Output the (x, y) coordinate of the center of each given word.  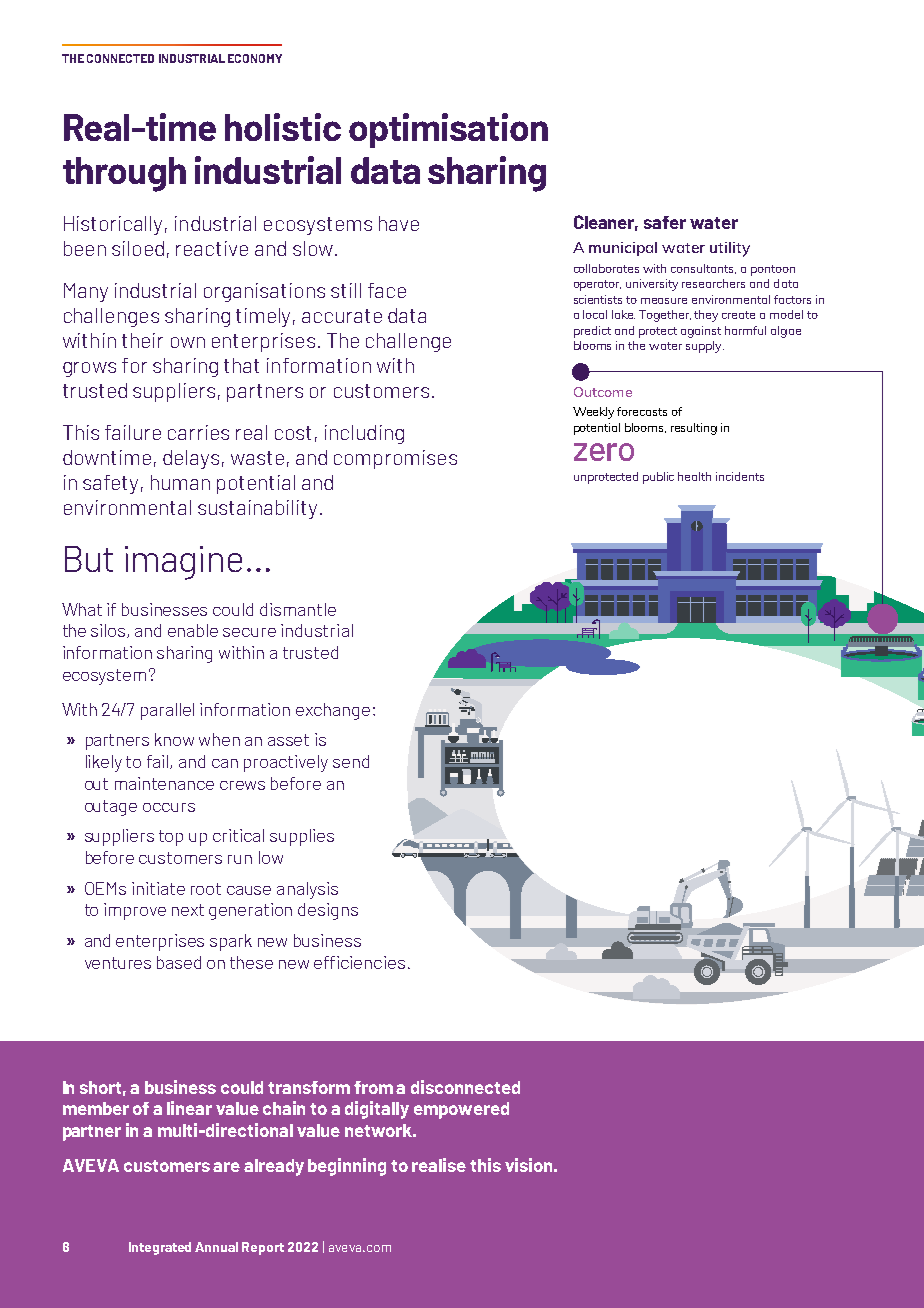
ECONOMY (255, 58)
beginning (347, 1167)
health (694, 476)
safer (665, 222)
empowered (461, 1110)
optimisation (448, 130)
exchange (333, 711)
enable (193, 630)
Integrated (160, 1248)
